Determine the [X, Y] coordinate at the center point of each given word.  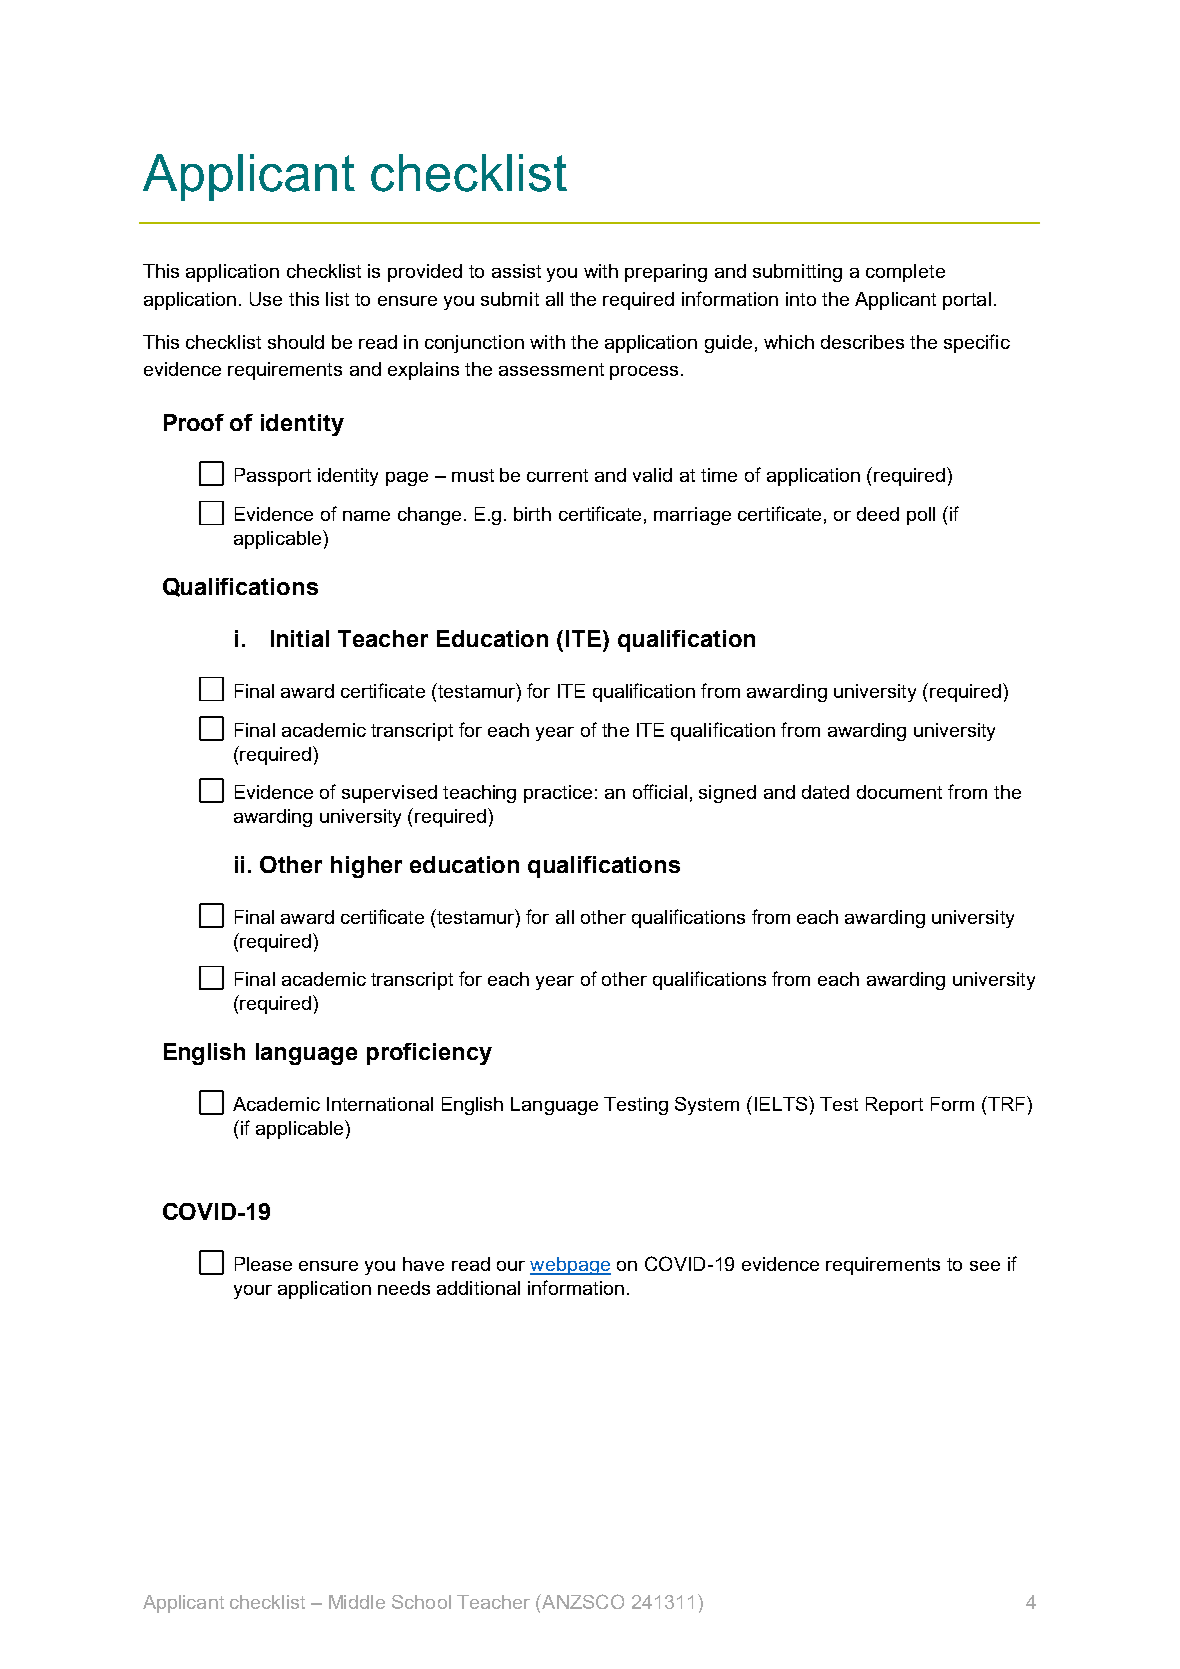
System [707, 1106]
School [421, 1602]
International [380, 1104]
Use [266, 299]
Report [894, 1106]
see [985, 1266]
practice [558, 794]
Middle [357, 1602]
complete [905, 273]
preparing [666, 273]
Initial [300, 638]
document [899, 792]
